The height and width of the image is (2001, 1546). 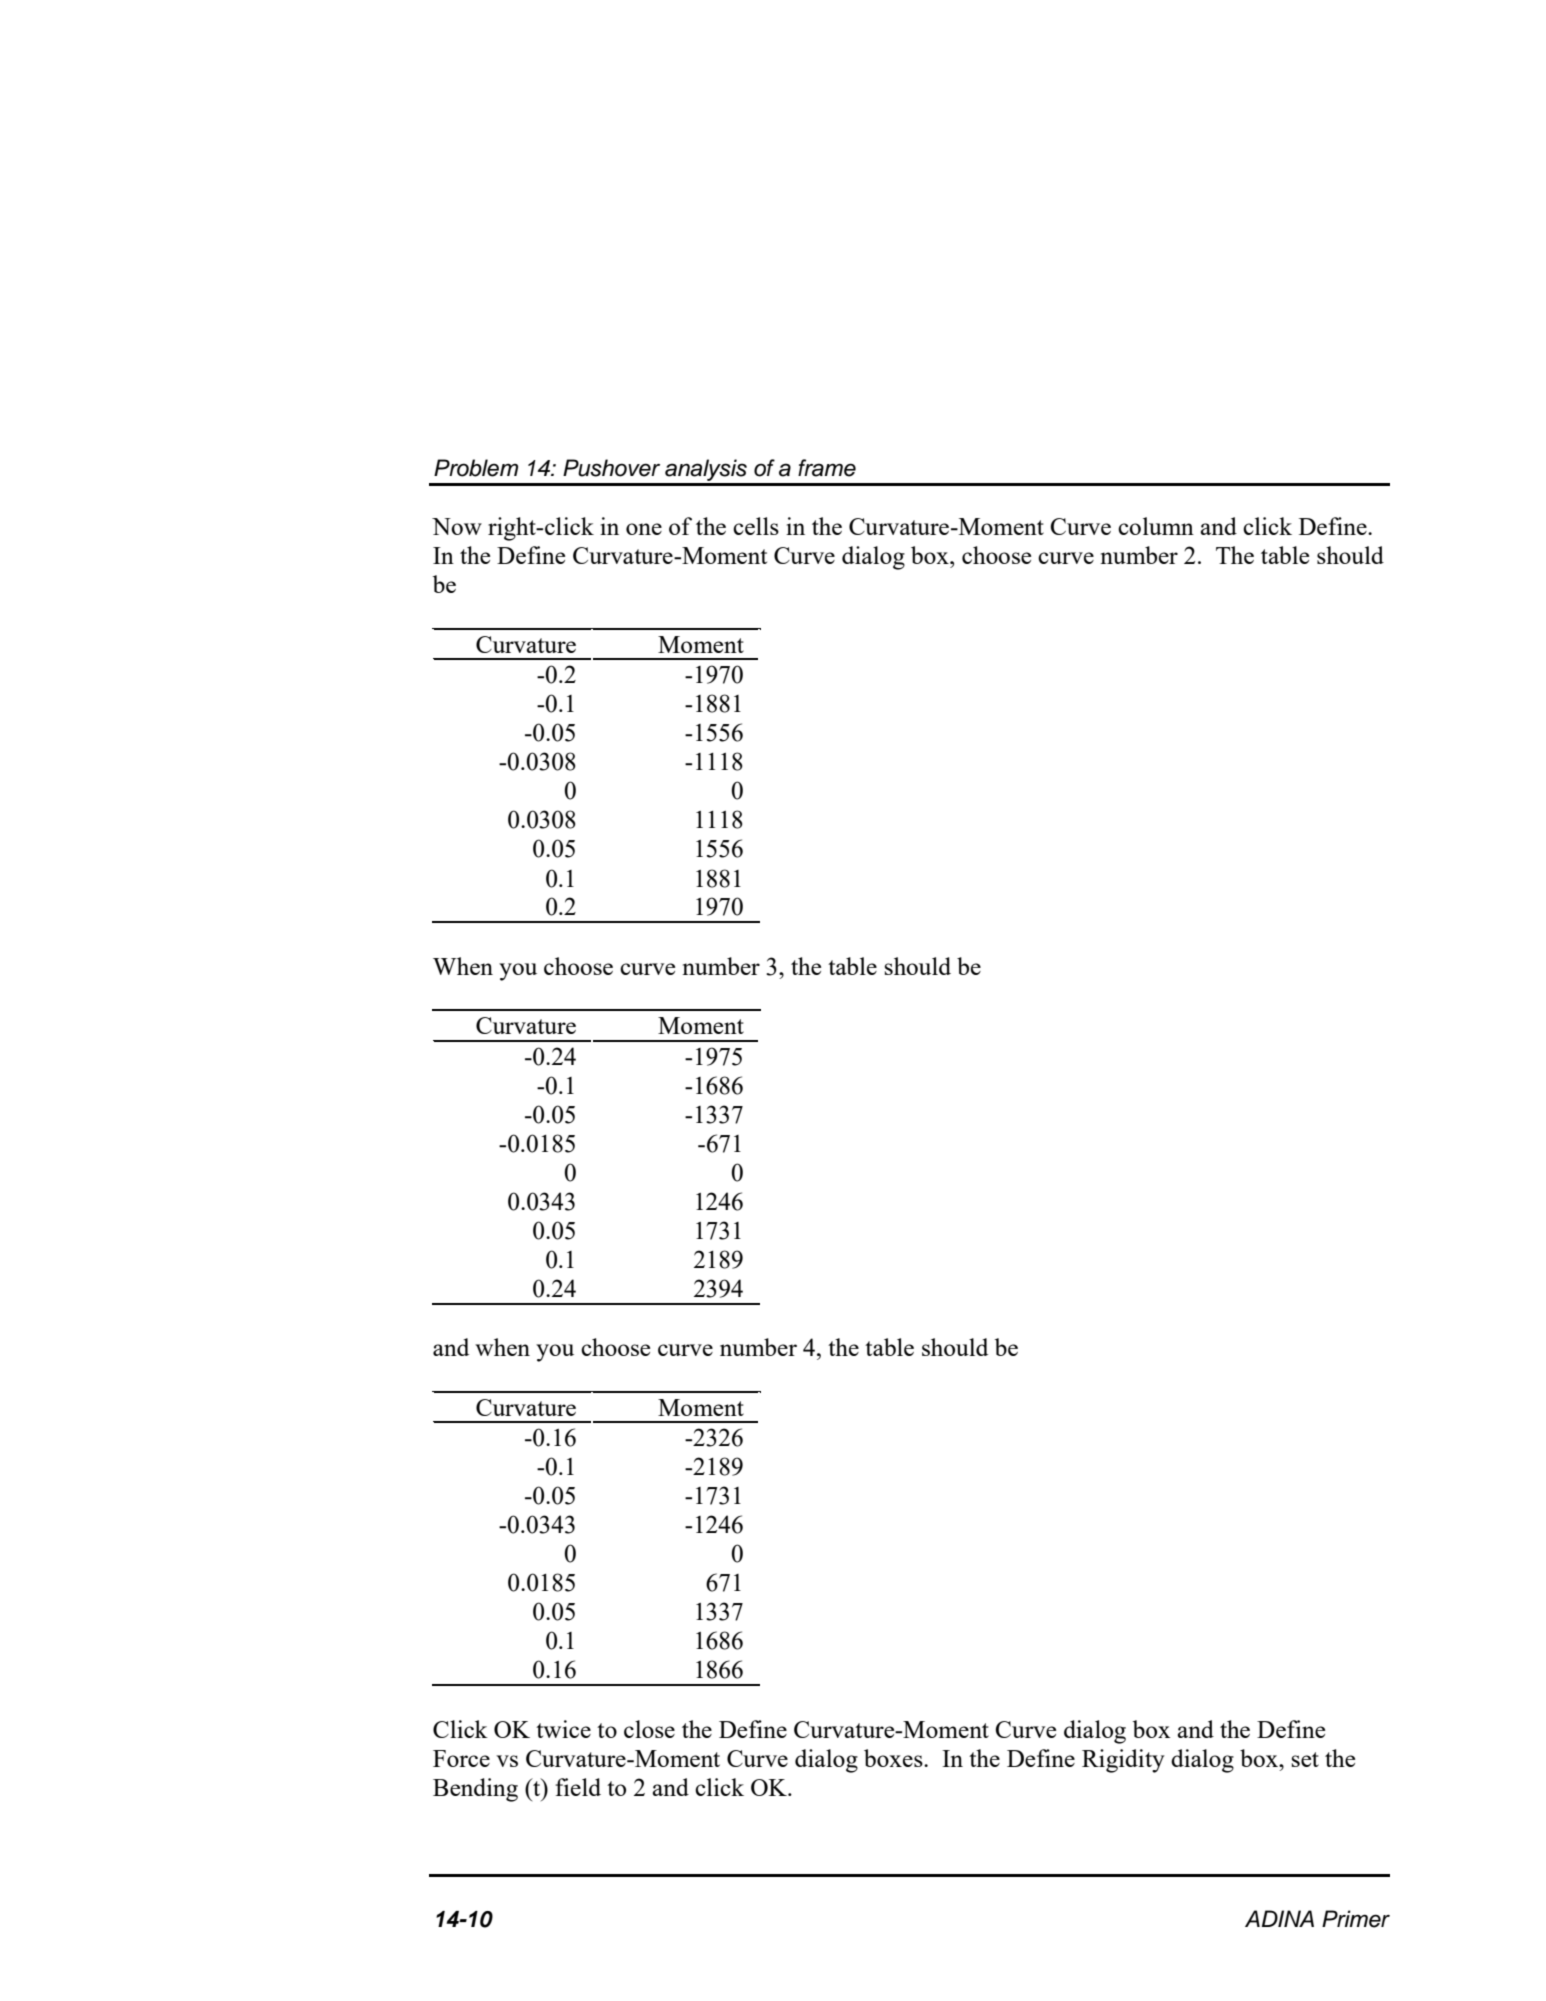 I want to click on column, so click(x=1156, y=526).
